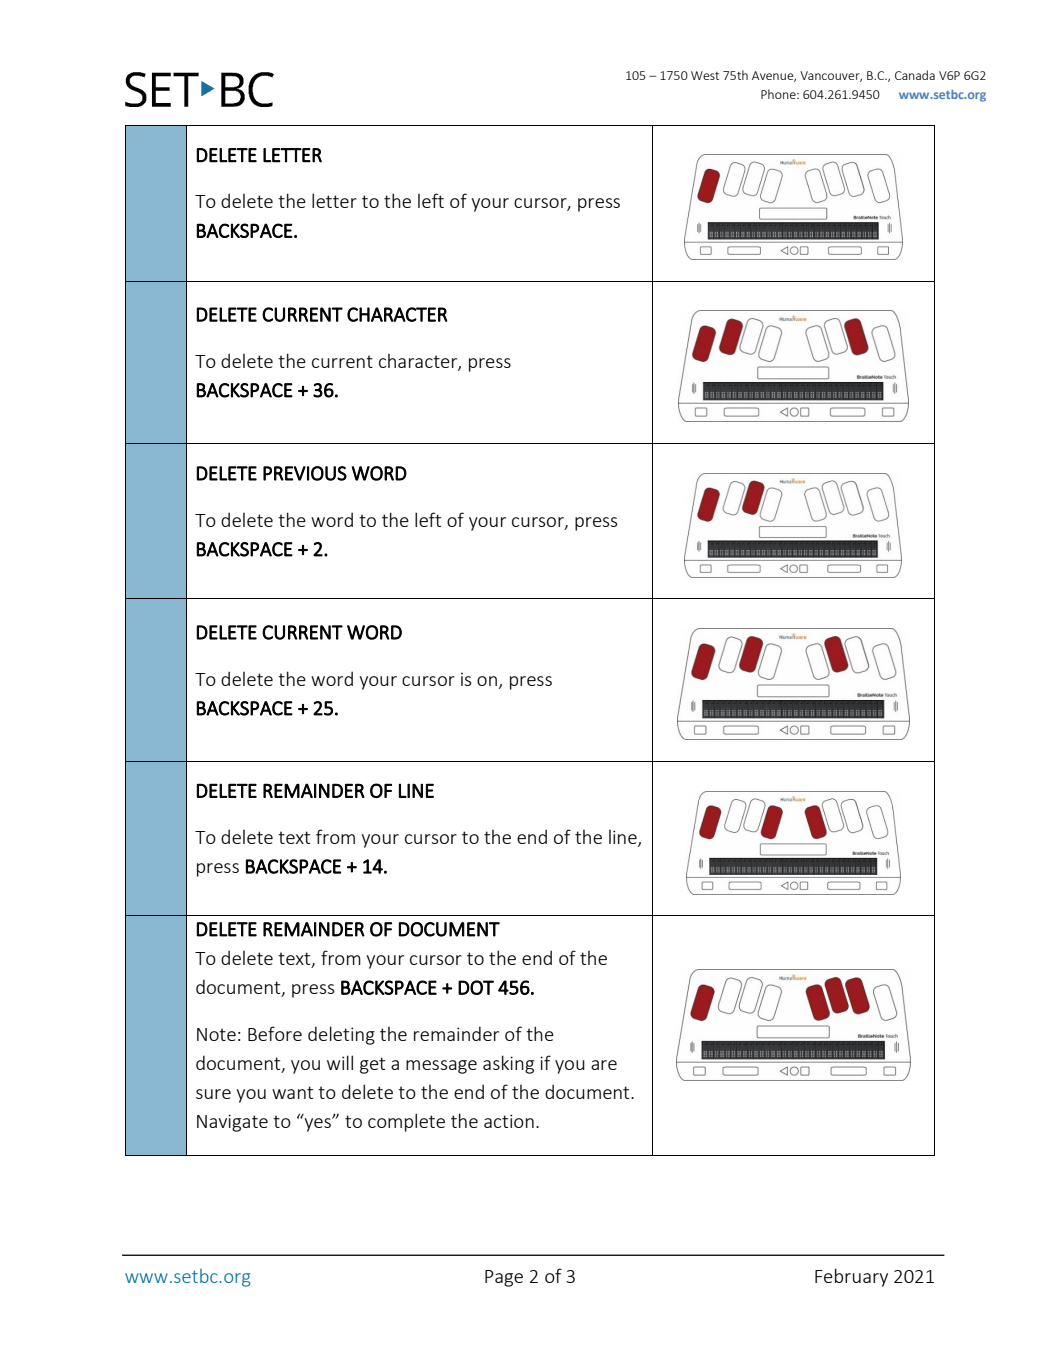 The image size is (1060, 1372). Describe the element at coordinates (317, 1124) in the screenshot. I see `yes` at that location.
